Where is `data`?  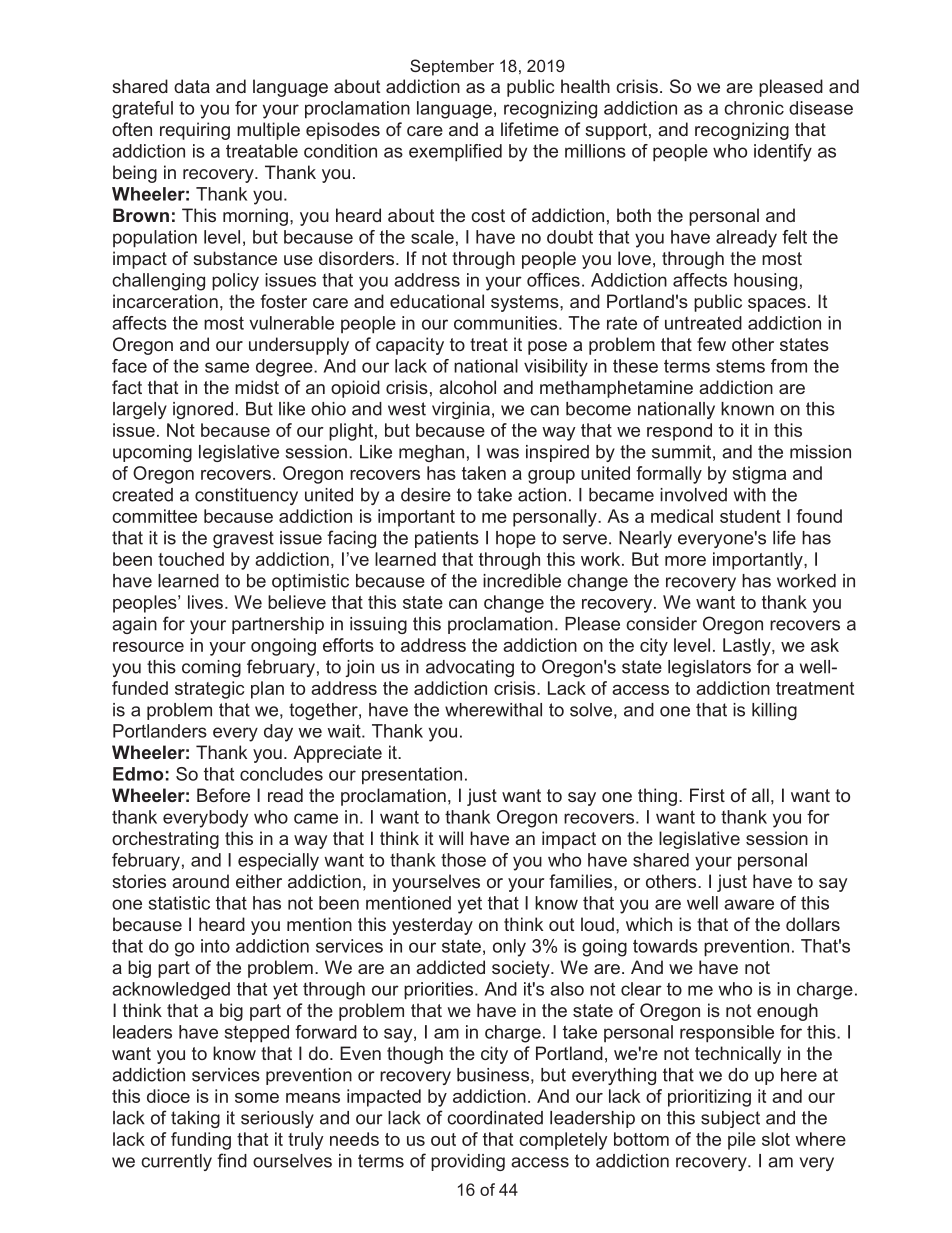
data is located at coordinates (192, 86).
